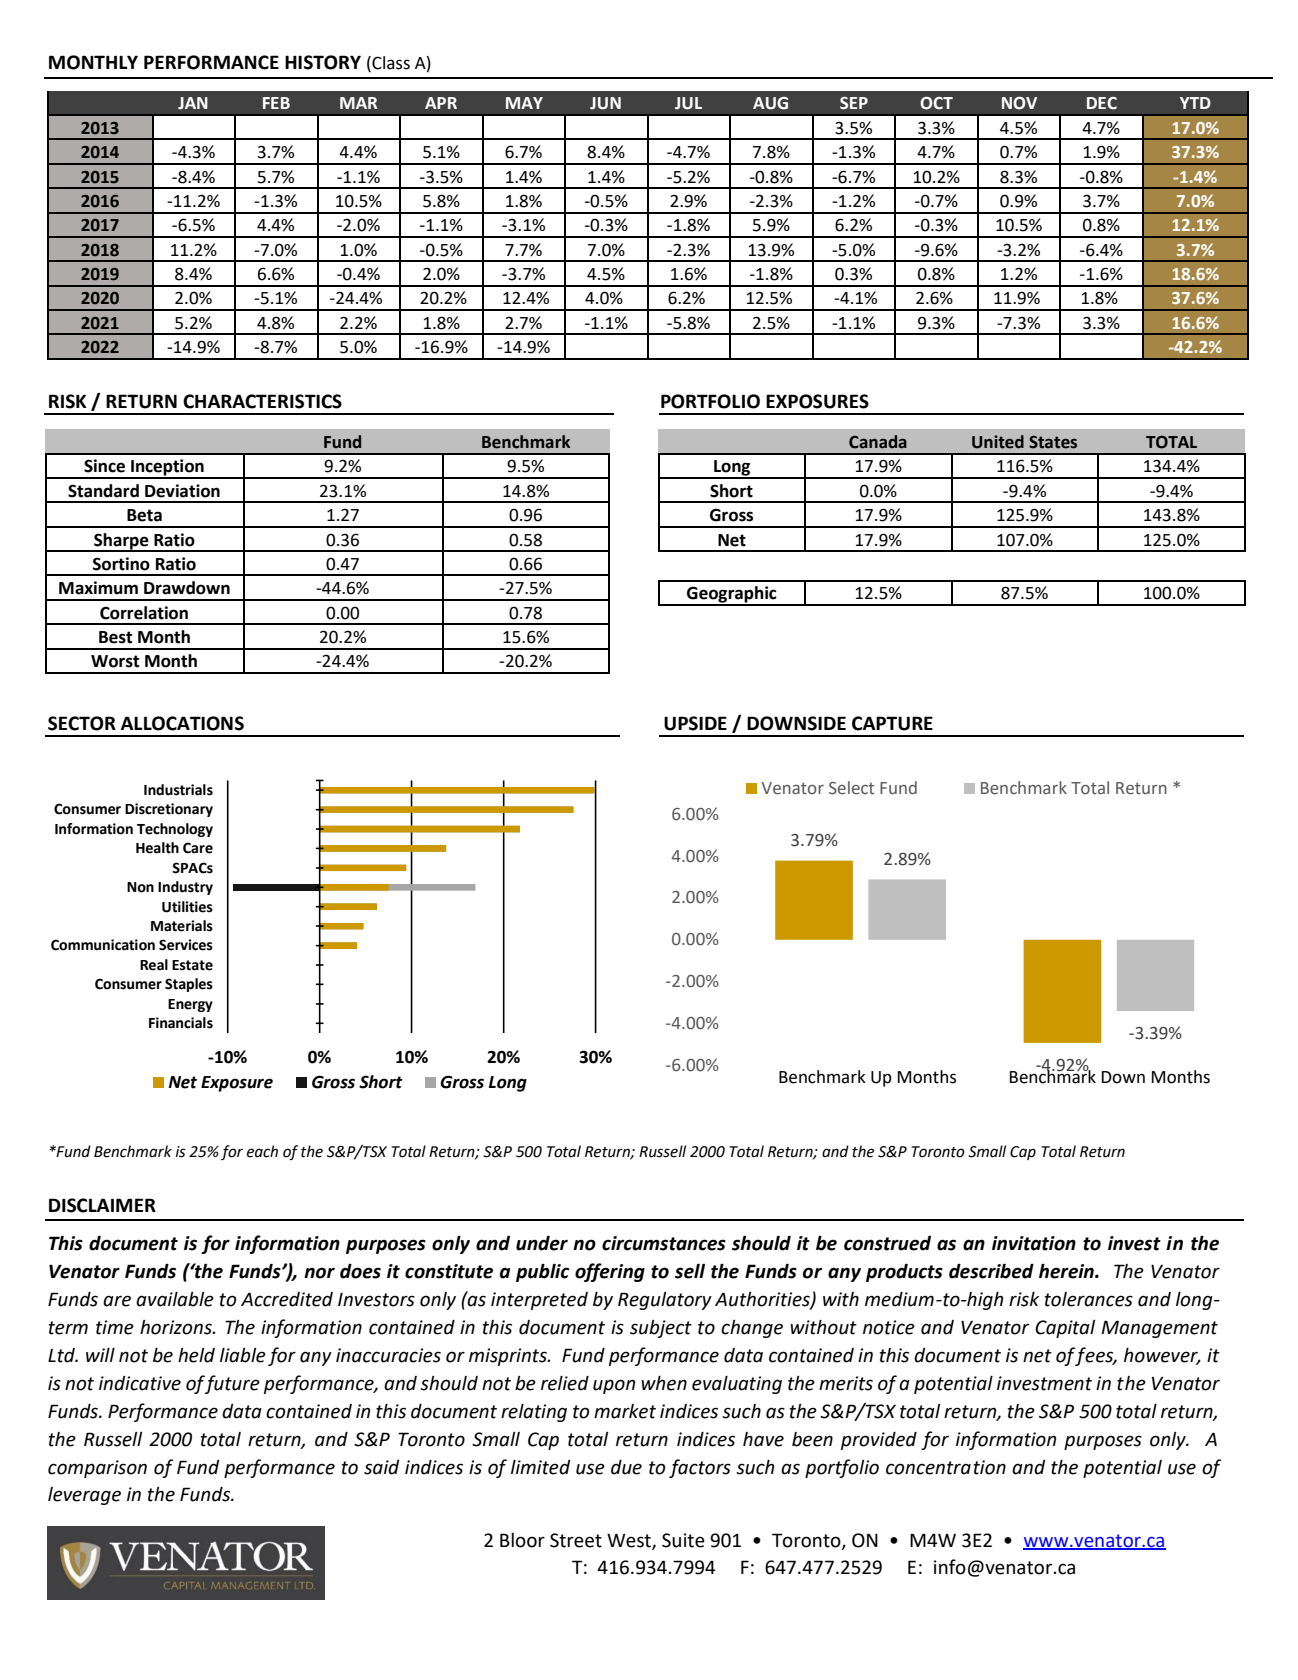  I want to click on Industrials, so click(178, 790).
